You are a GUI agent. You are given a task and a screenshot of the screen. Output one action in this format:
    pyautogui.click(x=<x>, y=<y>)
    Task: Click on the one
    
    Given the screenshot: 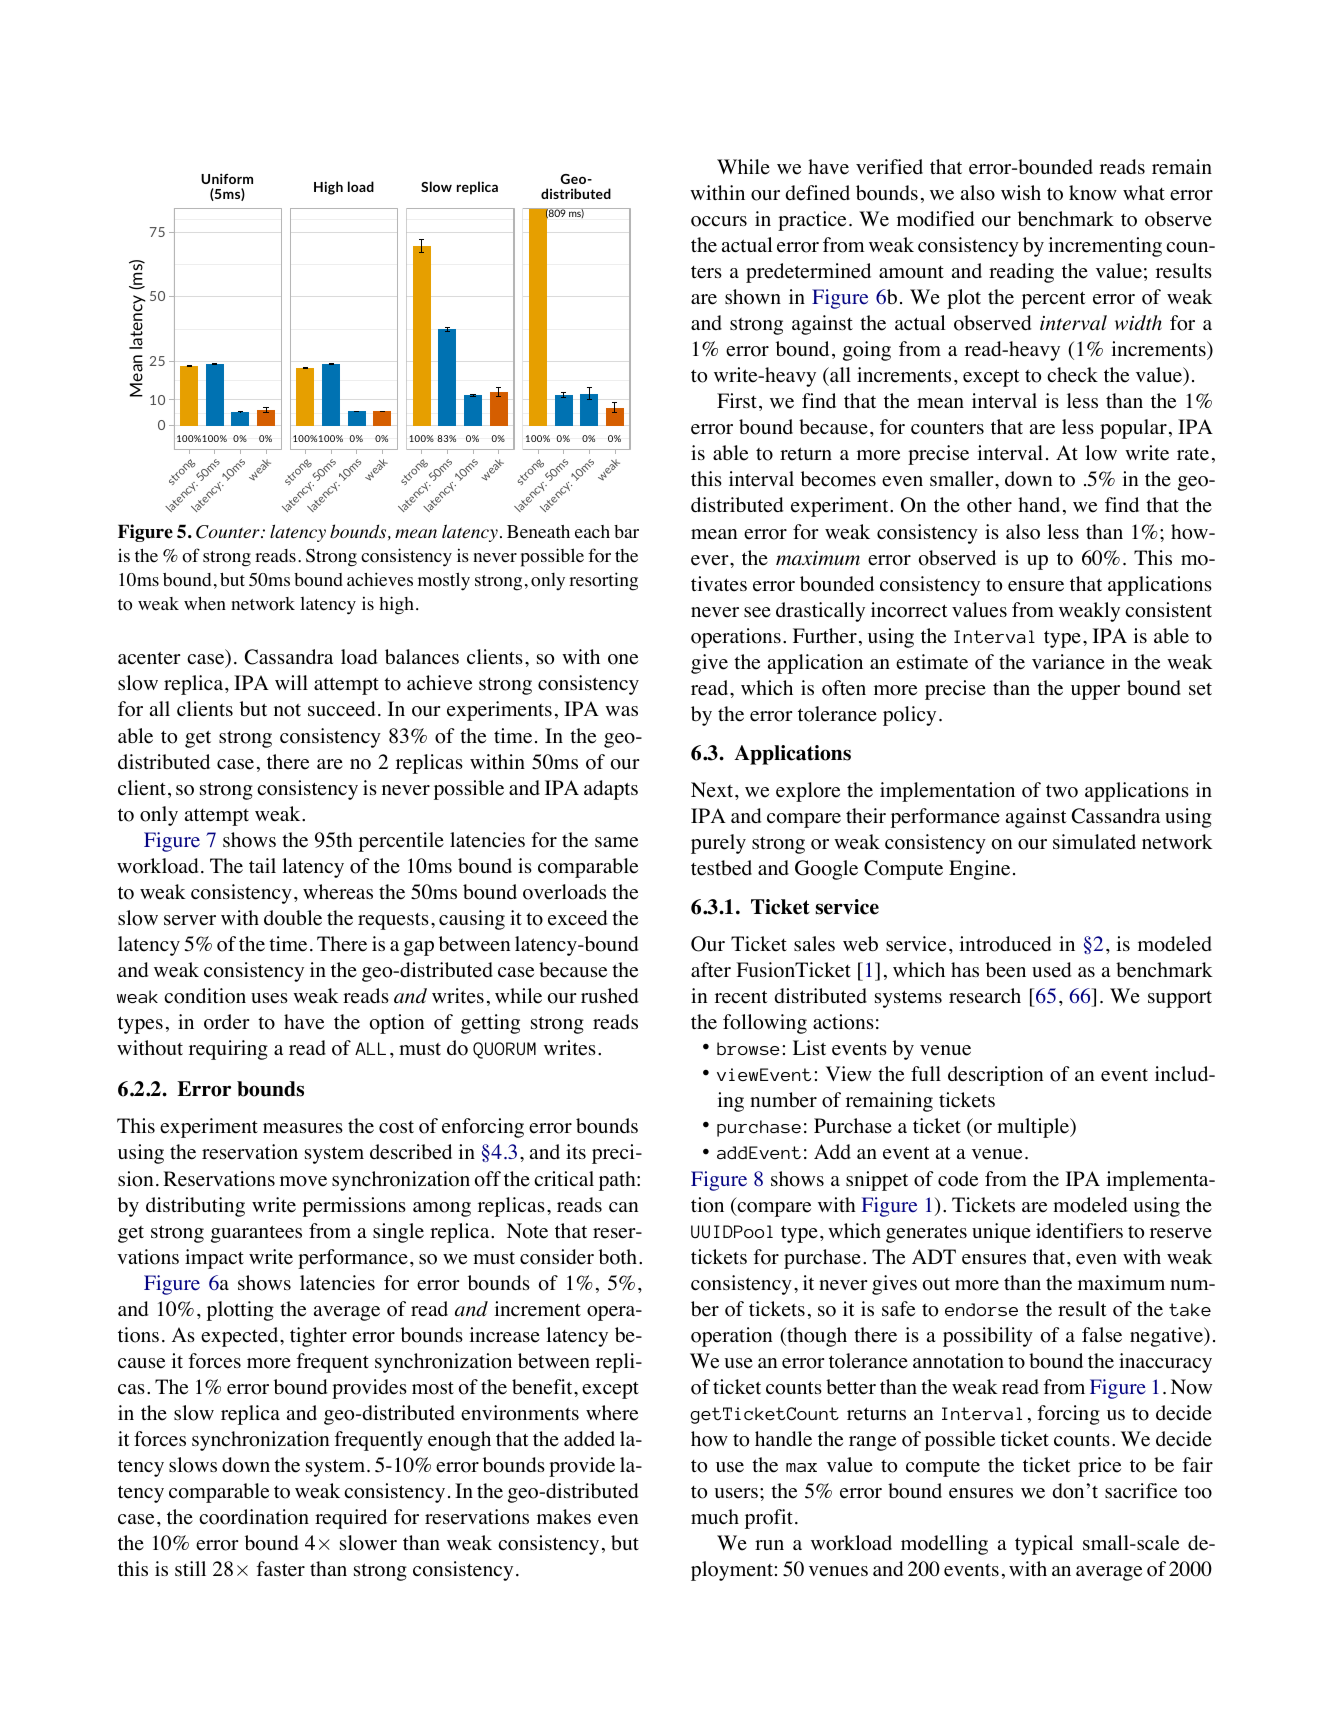 What is the action you would take?
    pyautogui.click(x=623, y=659)
